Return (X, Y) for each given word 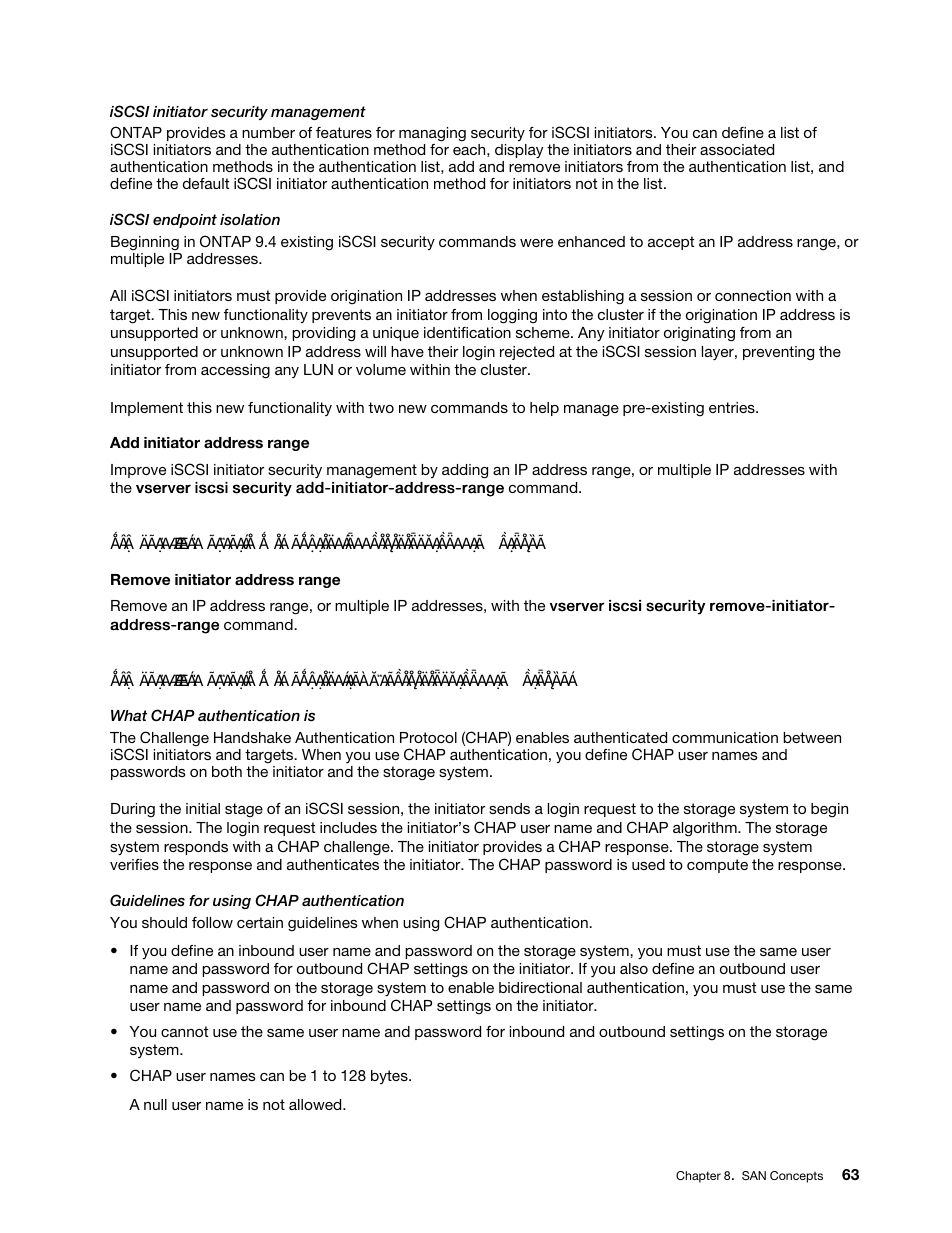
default (206, 183)
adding (465, 471)
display (519, 151)
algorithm (706, 829)
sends (509, 808)
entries (733, 407)
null (155, 1104)
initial (203, 808)
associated (737, 149)
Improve (138, 471)
